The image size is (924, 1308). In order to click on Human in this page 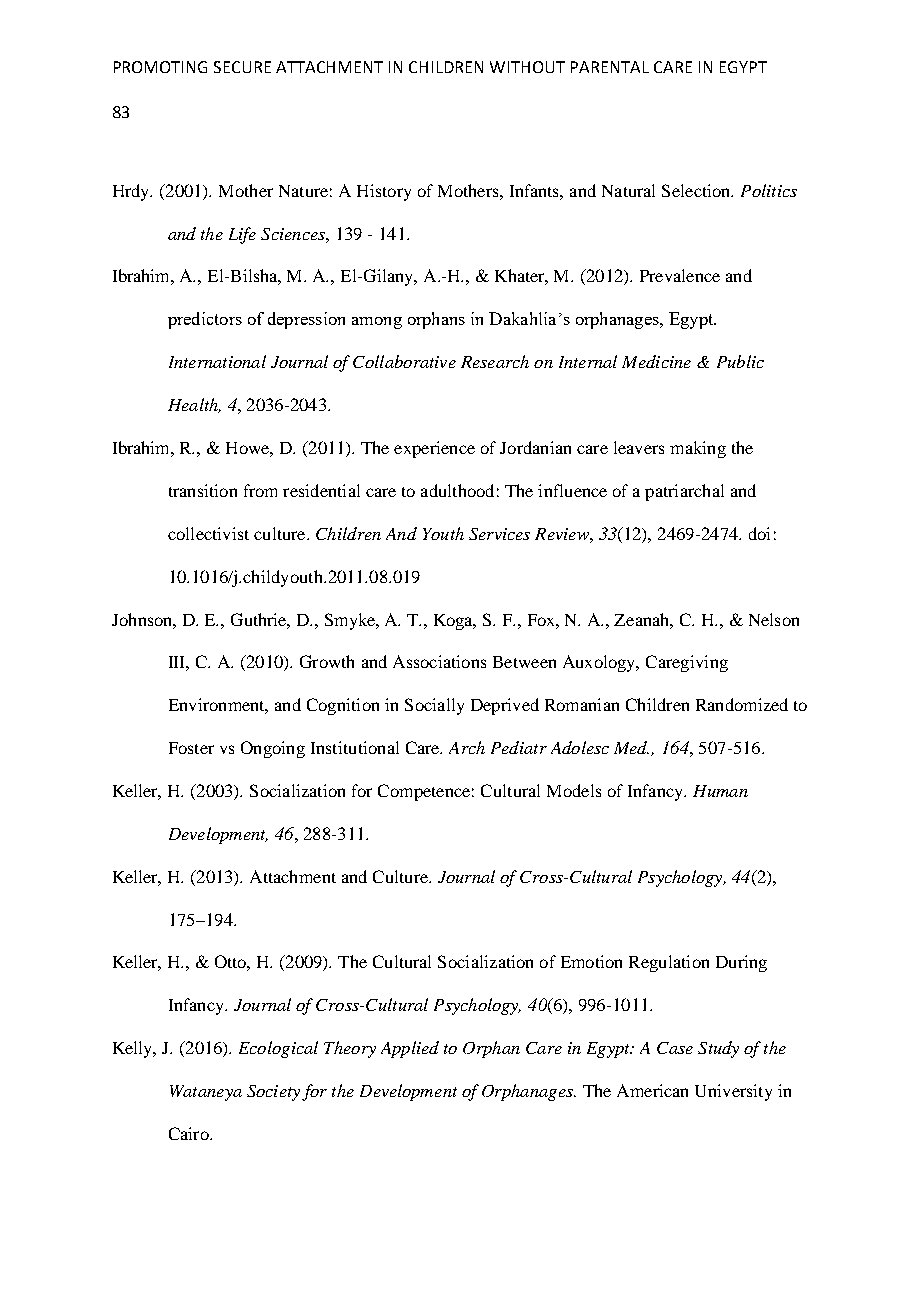, I will do `click(720, 791)`.
